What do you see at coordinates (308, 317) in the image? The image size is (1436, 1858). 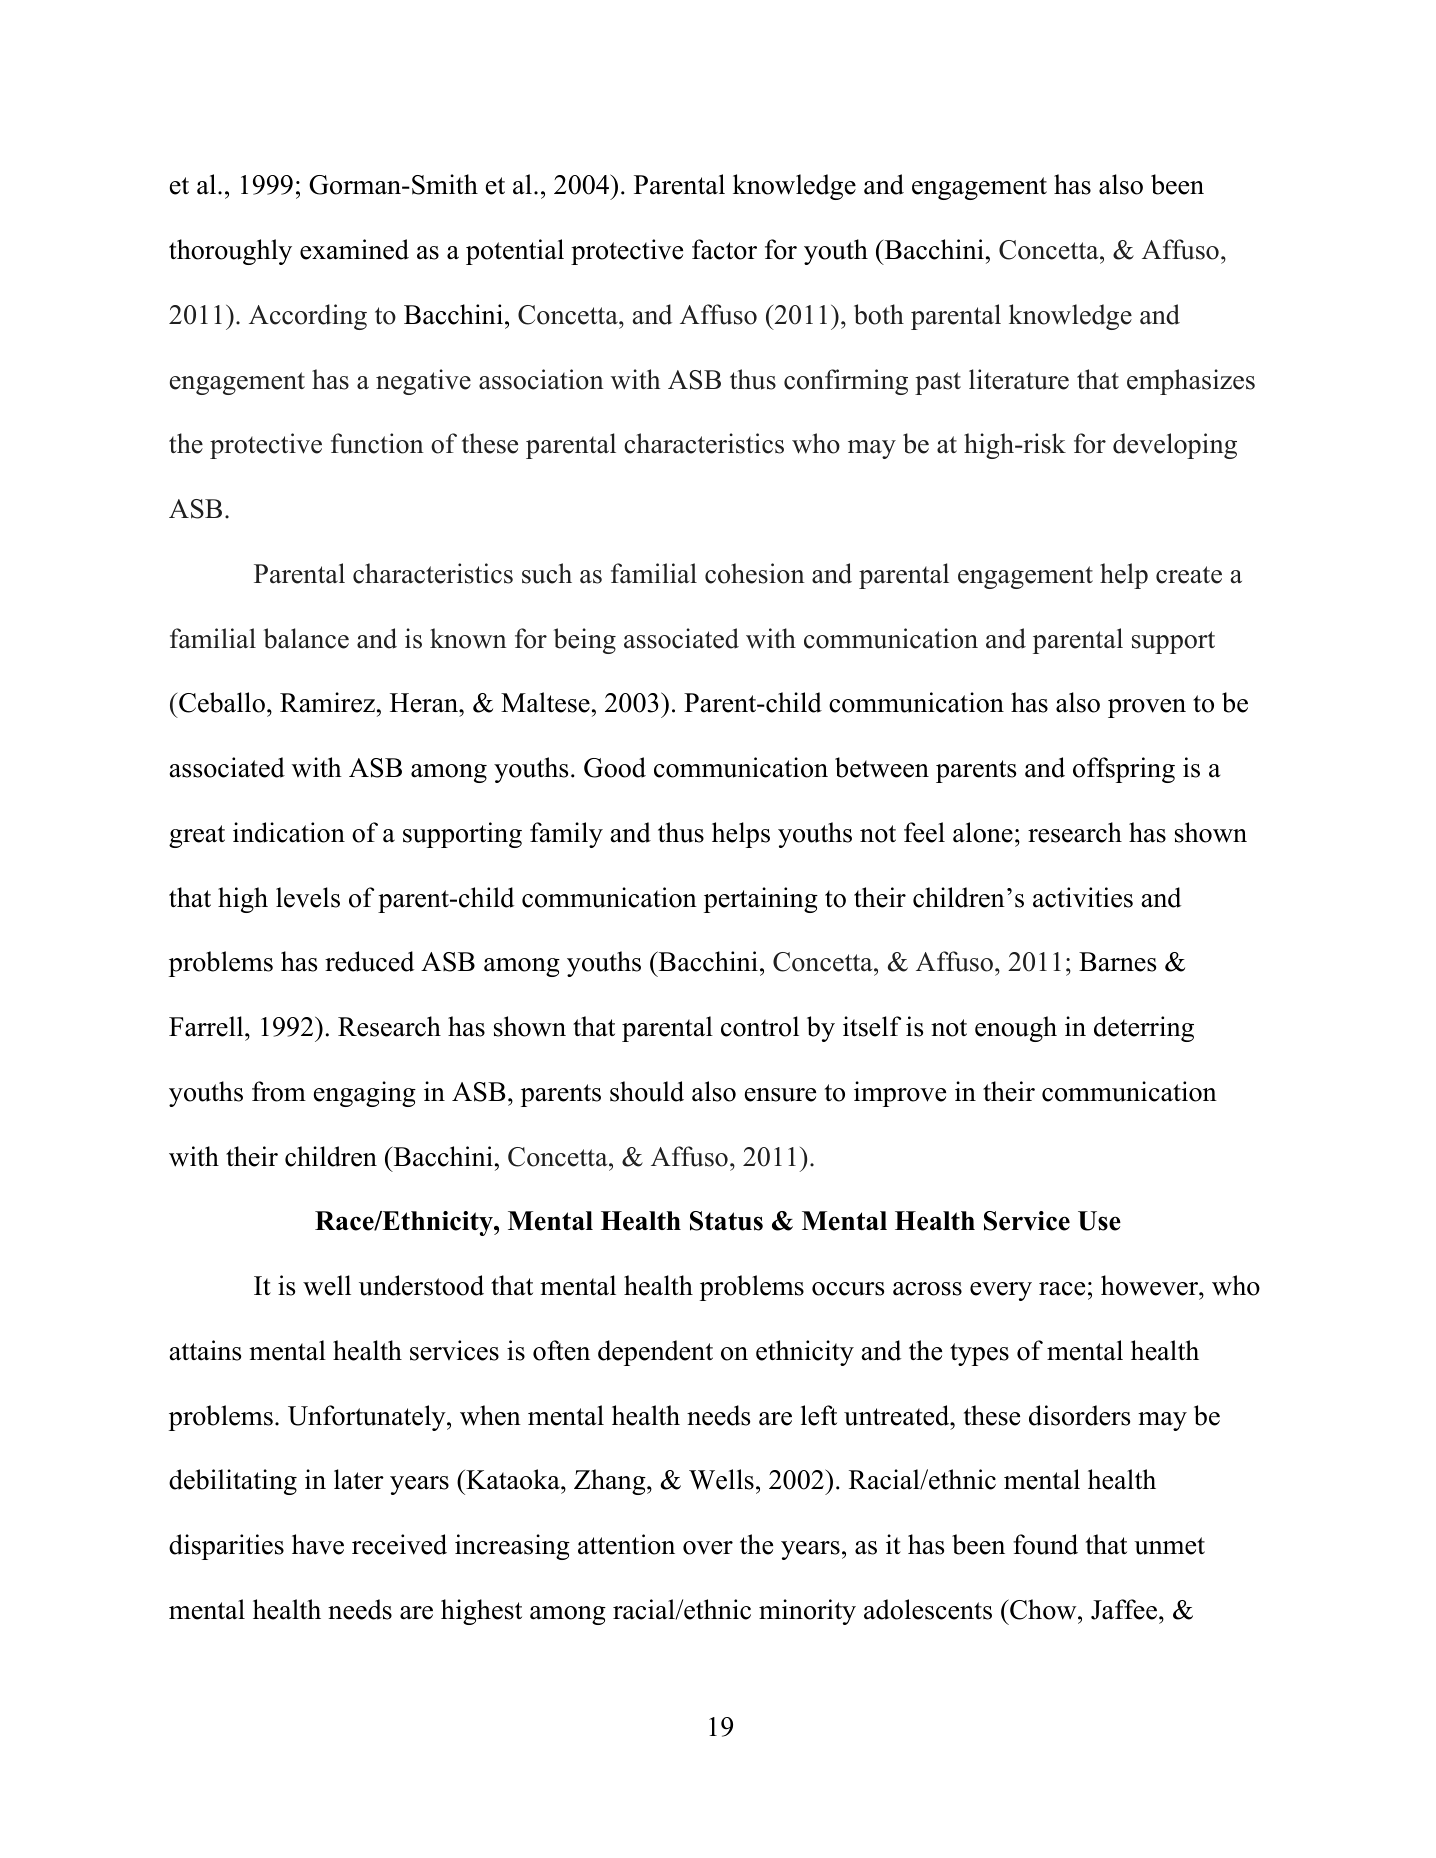 I see `According` at bounding box center [308, 317].
